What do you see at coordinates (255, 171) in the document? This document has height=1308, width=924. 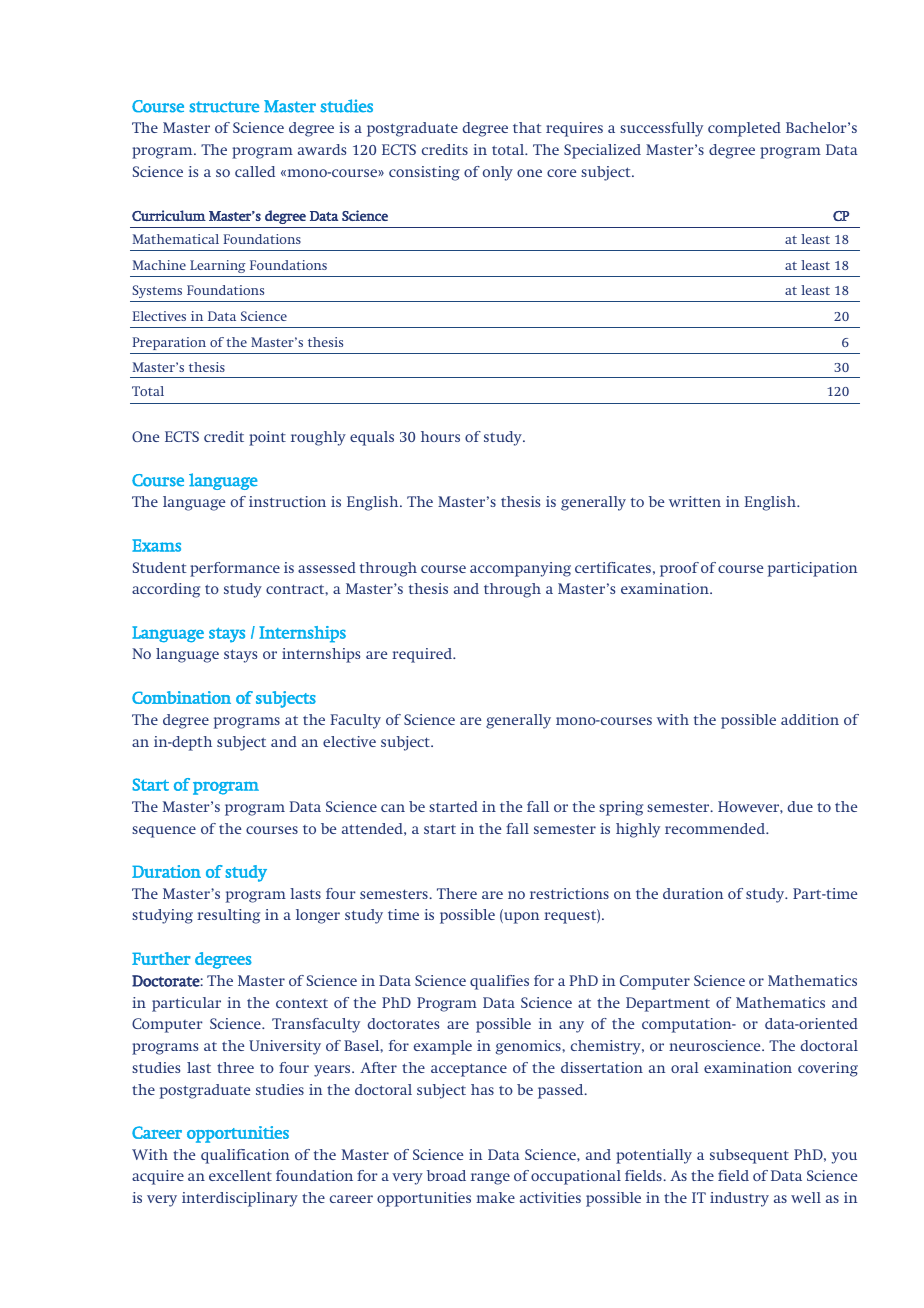 I see `called` at bounding box center [255, 171].
